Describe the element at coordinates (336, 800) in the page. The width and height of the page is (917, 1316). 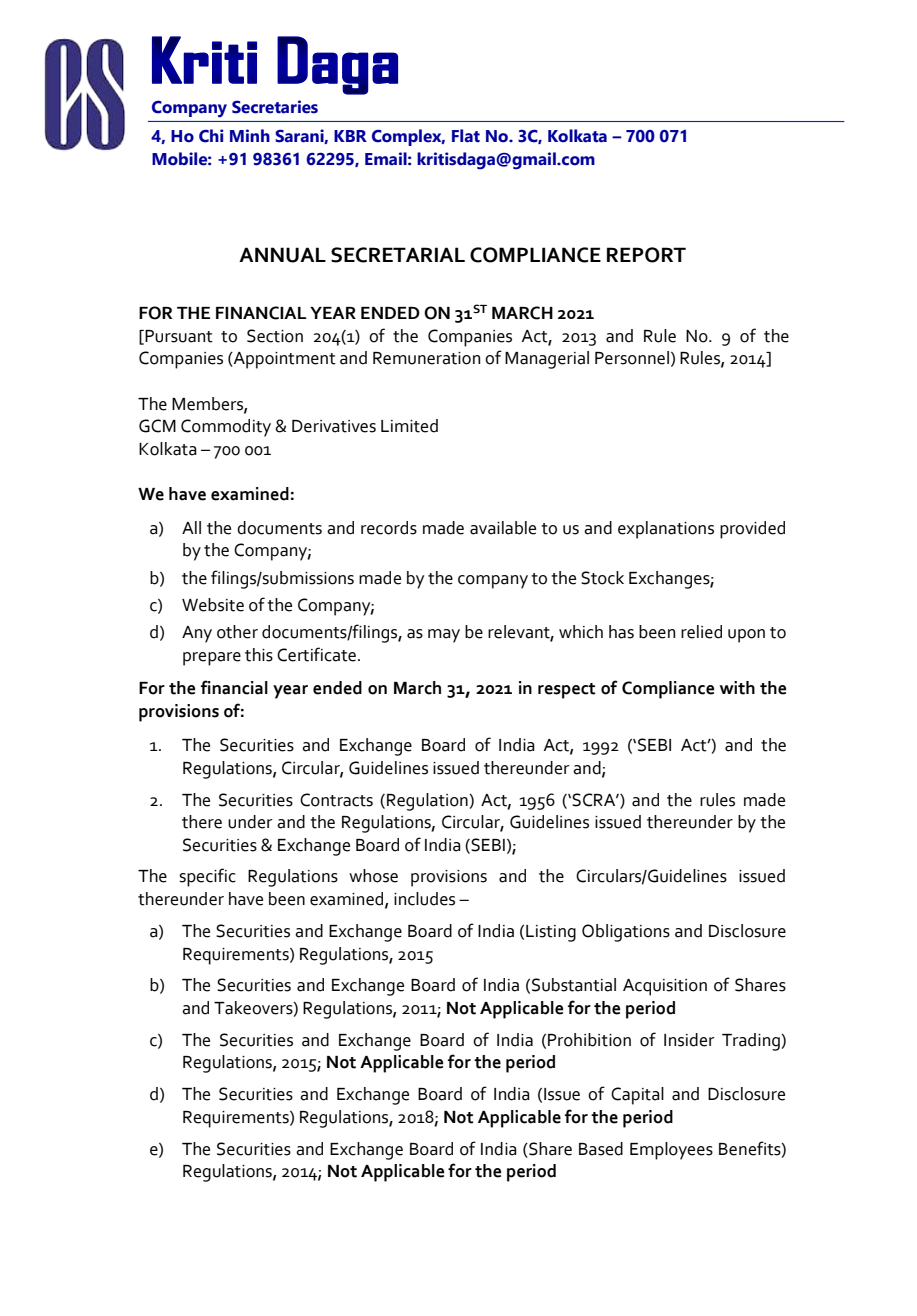
I see `Contracts` at that location.
